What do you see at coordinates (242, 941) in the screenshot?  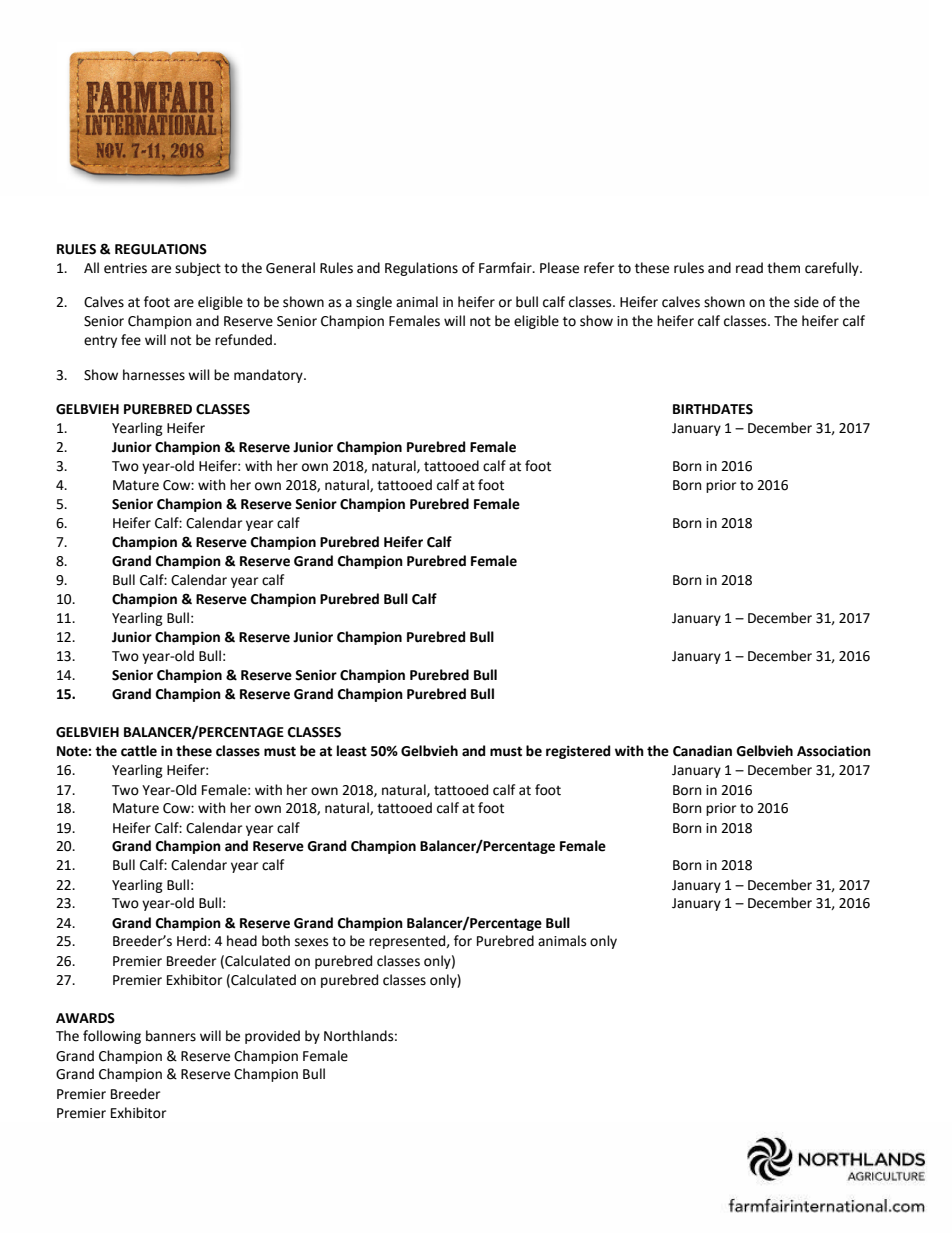 I see `head` at bounding box center [242, 941].
